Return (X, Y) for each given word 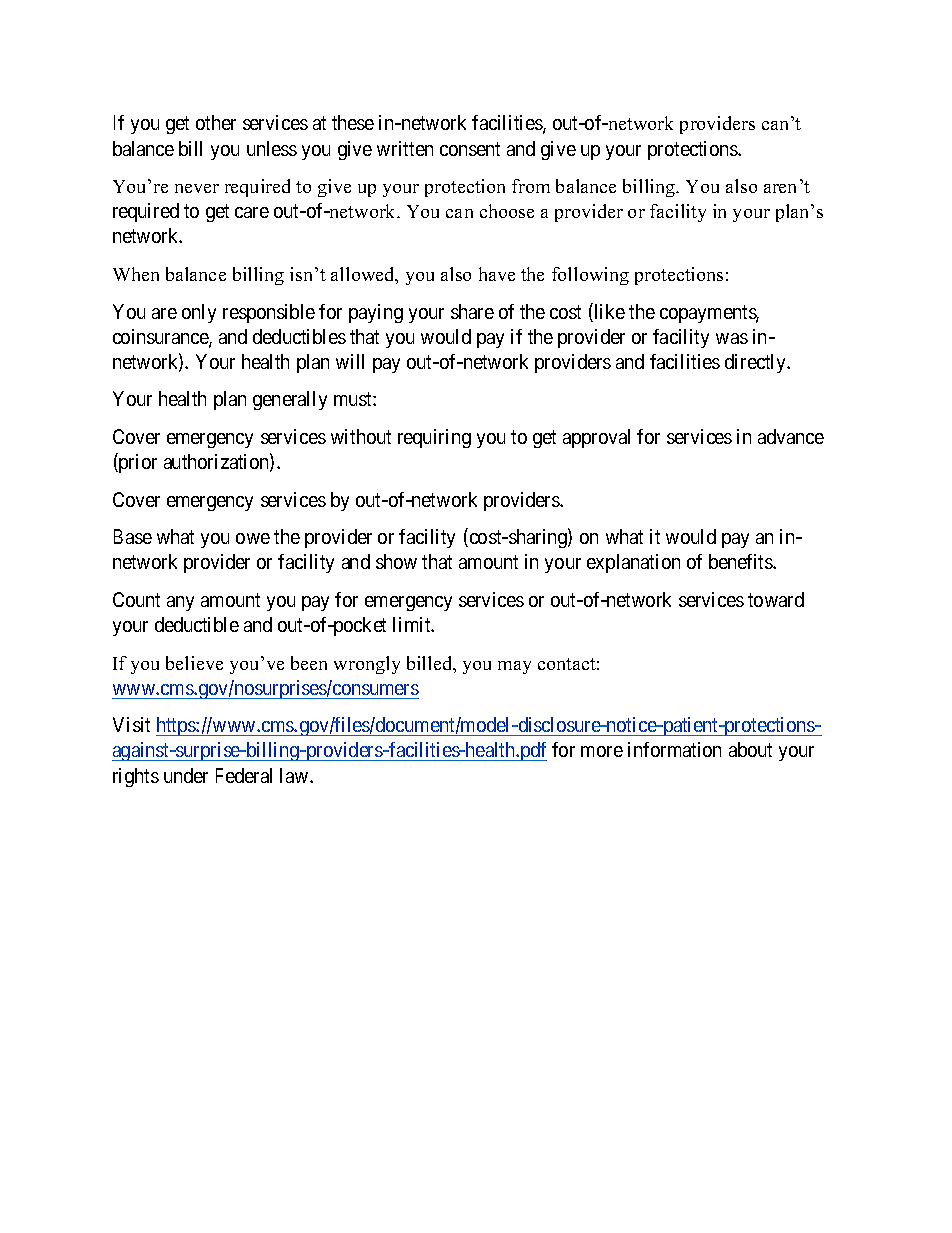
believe (194, 663)
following (590, 276)
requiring (434, 438)
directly (756, 363)
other (216, 122)
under (186, 775)
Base (133, 536)
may (514, 667)
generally (290, 400)
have (497, 274)
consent (470, 149)
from (531, 186)
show (396, 561)
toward (776, 599)
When (136, 274)
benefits (741, 561)
